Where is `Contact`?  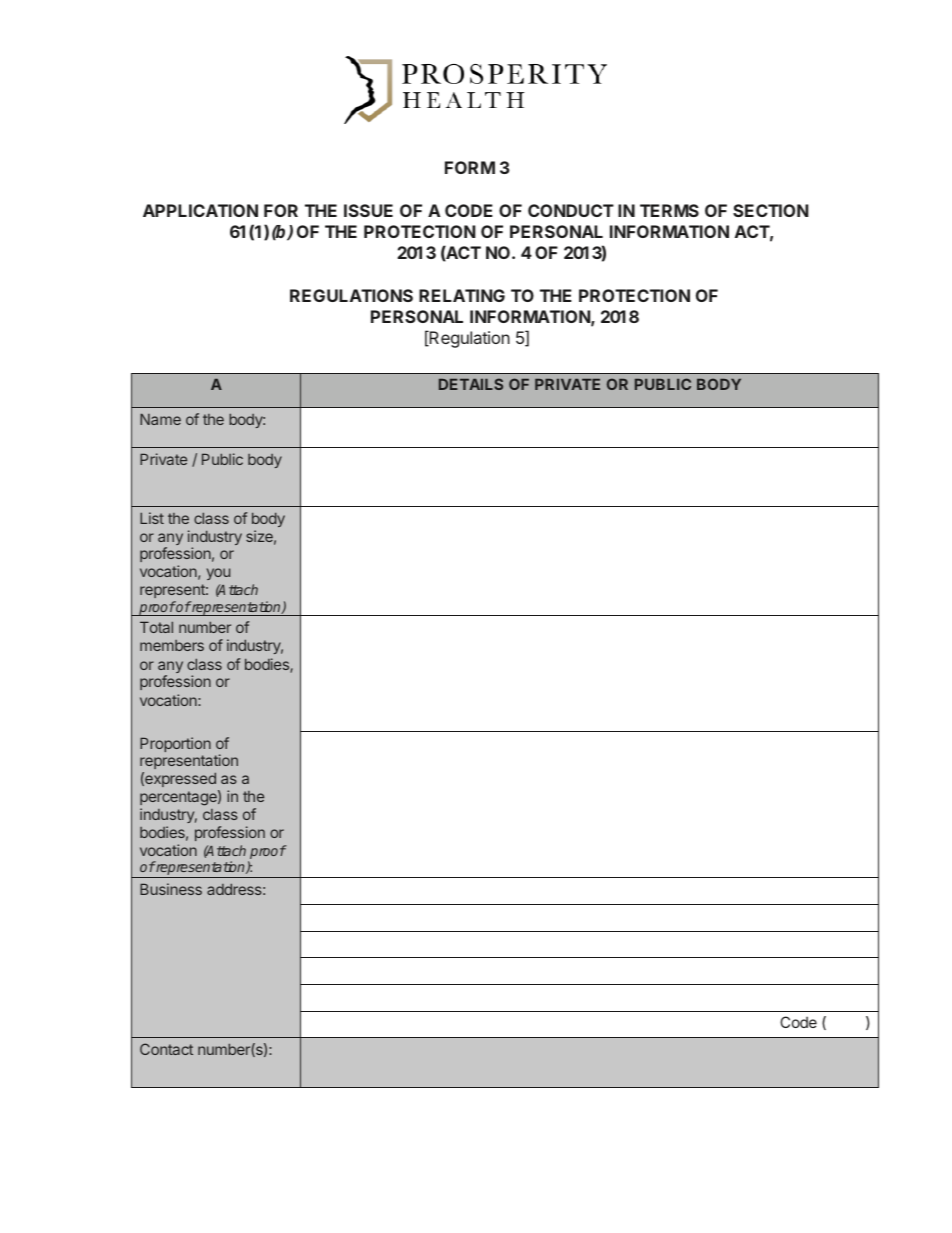
Contact is located at coordinates (166, 1049).
